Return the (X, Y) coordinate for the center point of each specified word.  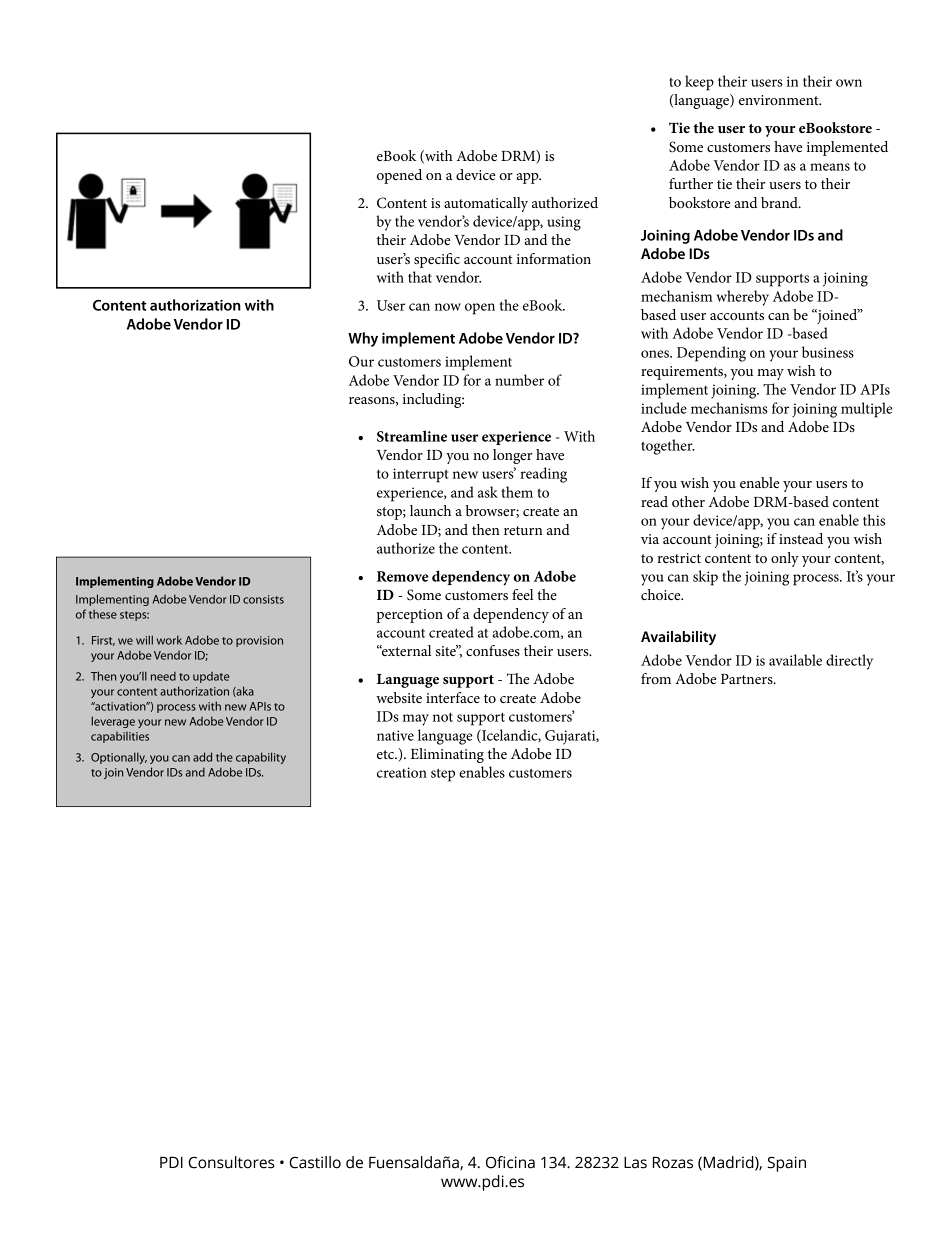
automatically (486, 204)
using (564, 223)
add (202, 757)
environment (780, 100)
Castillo (315, 1162)
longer (512, 456)
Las (635, 1162)
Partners (748, 679)
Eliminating (447, 755)
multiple (866, 410)
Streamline (412, 436)
